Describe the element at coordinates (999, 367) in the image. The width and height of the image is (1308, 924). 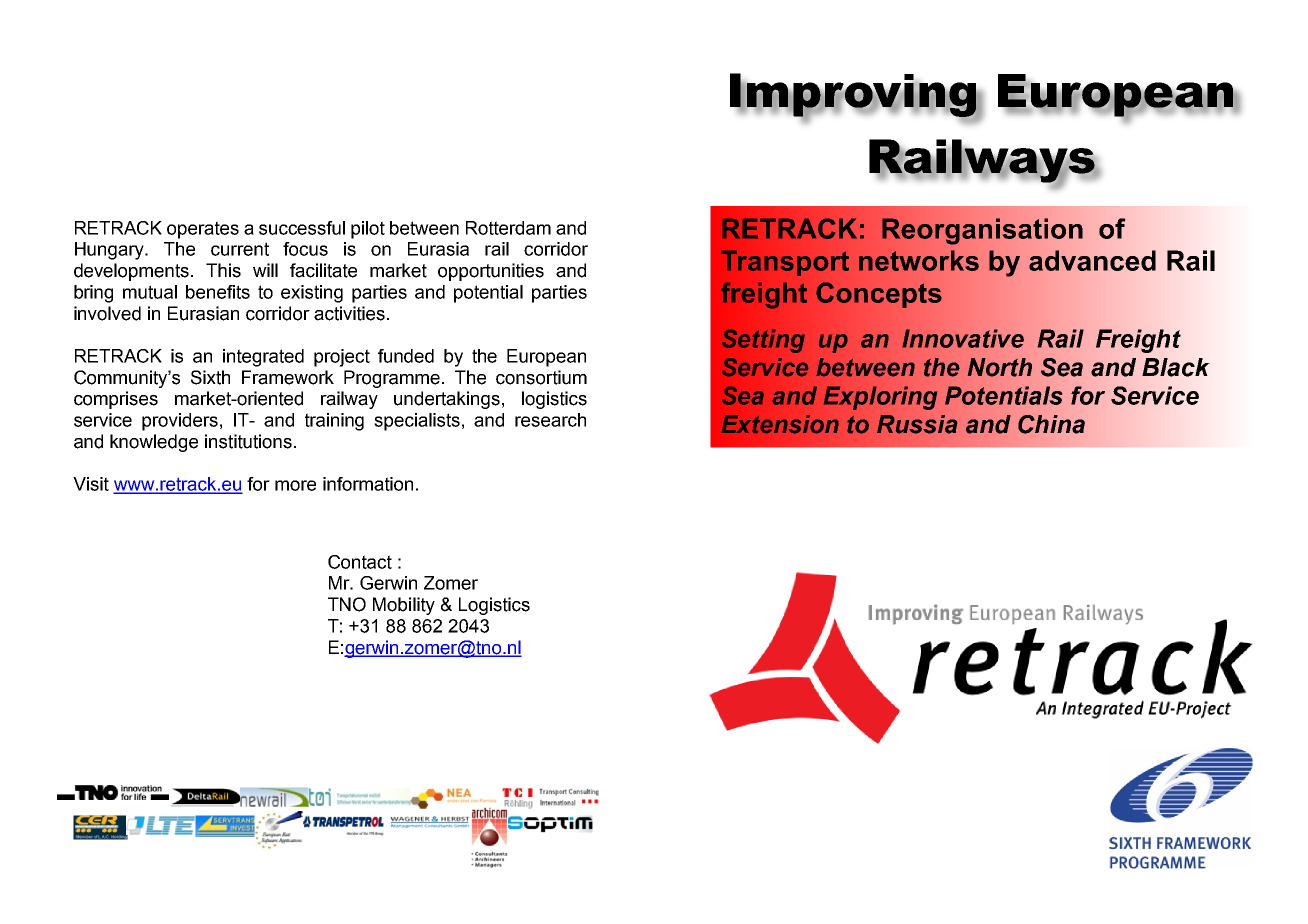
I see `North` at that location.
